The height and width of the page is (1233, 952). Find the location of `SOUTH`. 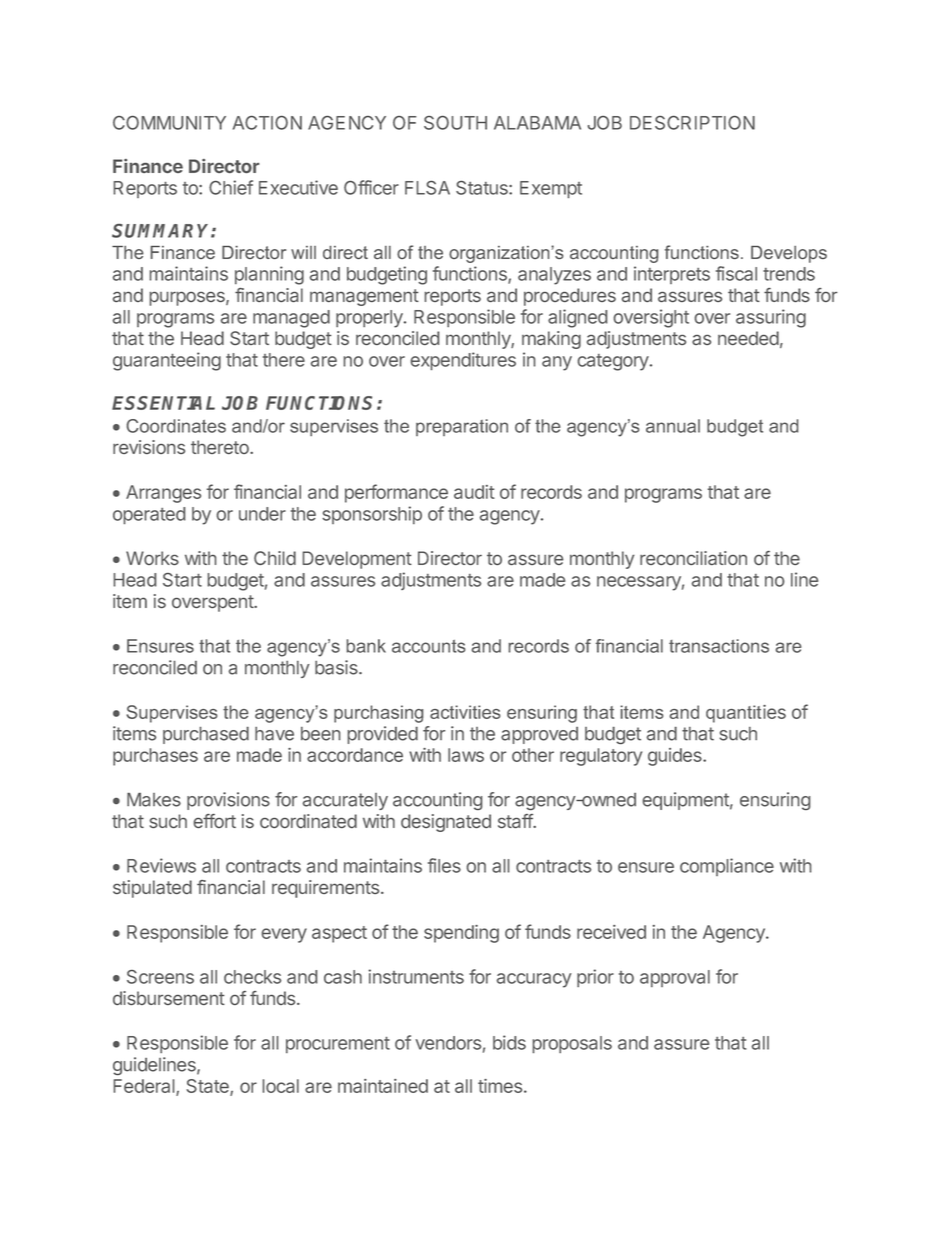

SOUTH is located at coordinates (455, 123).
